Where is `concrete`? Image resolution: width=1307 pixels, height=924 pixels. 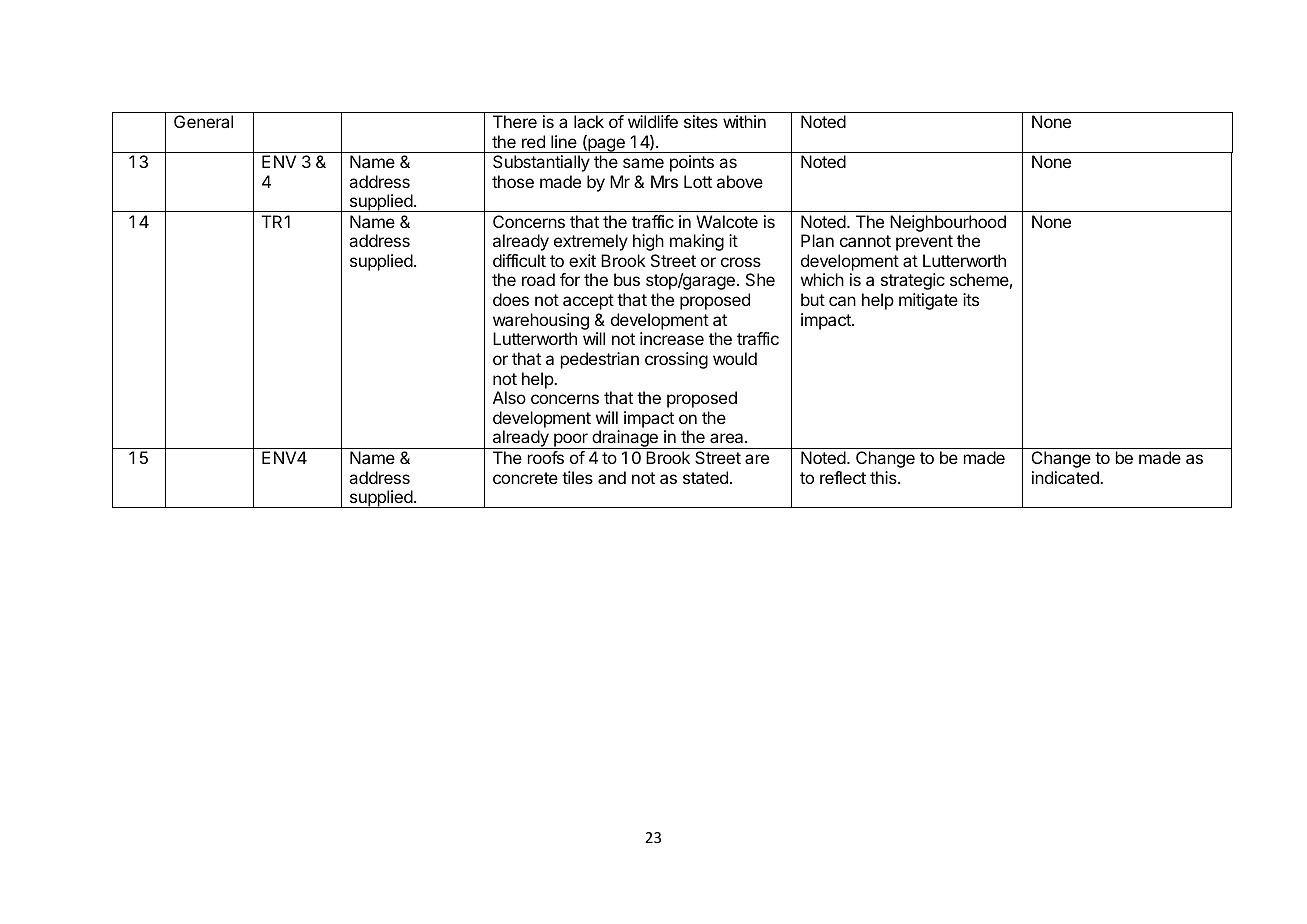
concrete is located at coordinates (525, 478).
